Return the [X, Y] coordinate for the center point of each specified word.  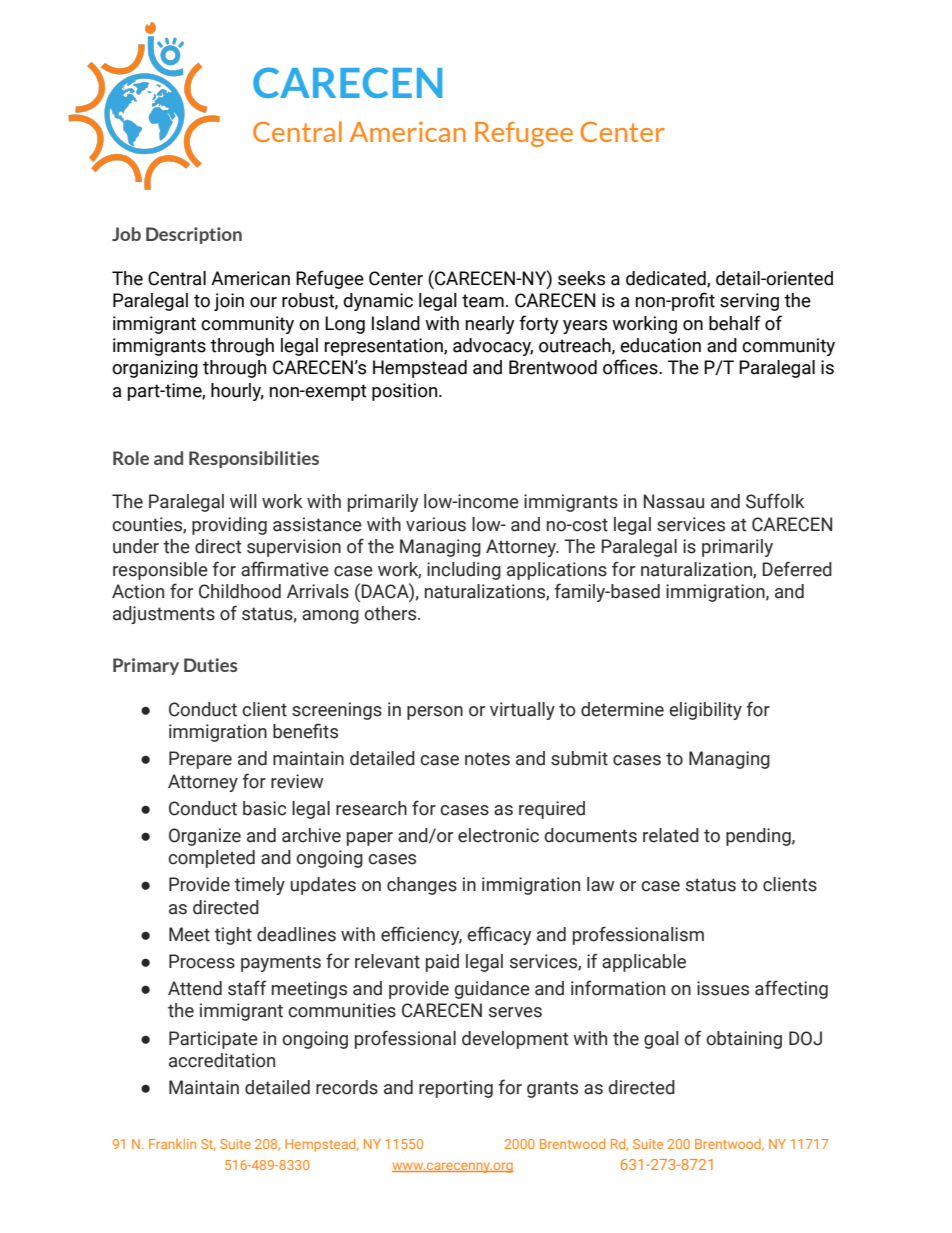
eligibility [705, 711]
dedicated [667, 279]
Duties [210, 665]
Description [194, 235]
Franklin [172, 1143]
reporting [456, 1089]
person [435, 713]
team [483, 301]
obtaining [744, 1040]
